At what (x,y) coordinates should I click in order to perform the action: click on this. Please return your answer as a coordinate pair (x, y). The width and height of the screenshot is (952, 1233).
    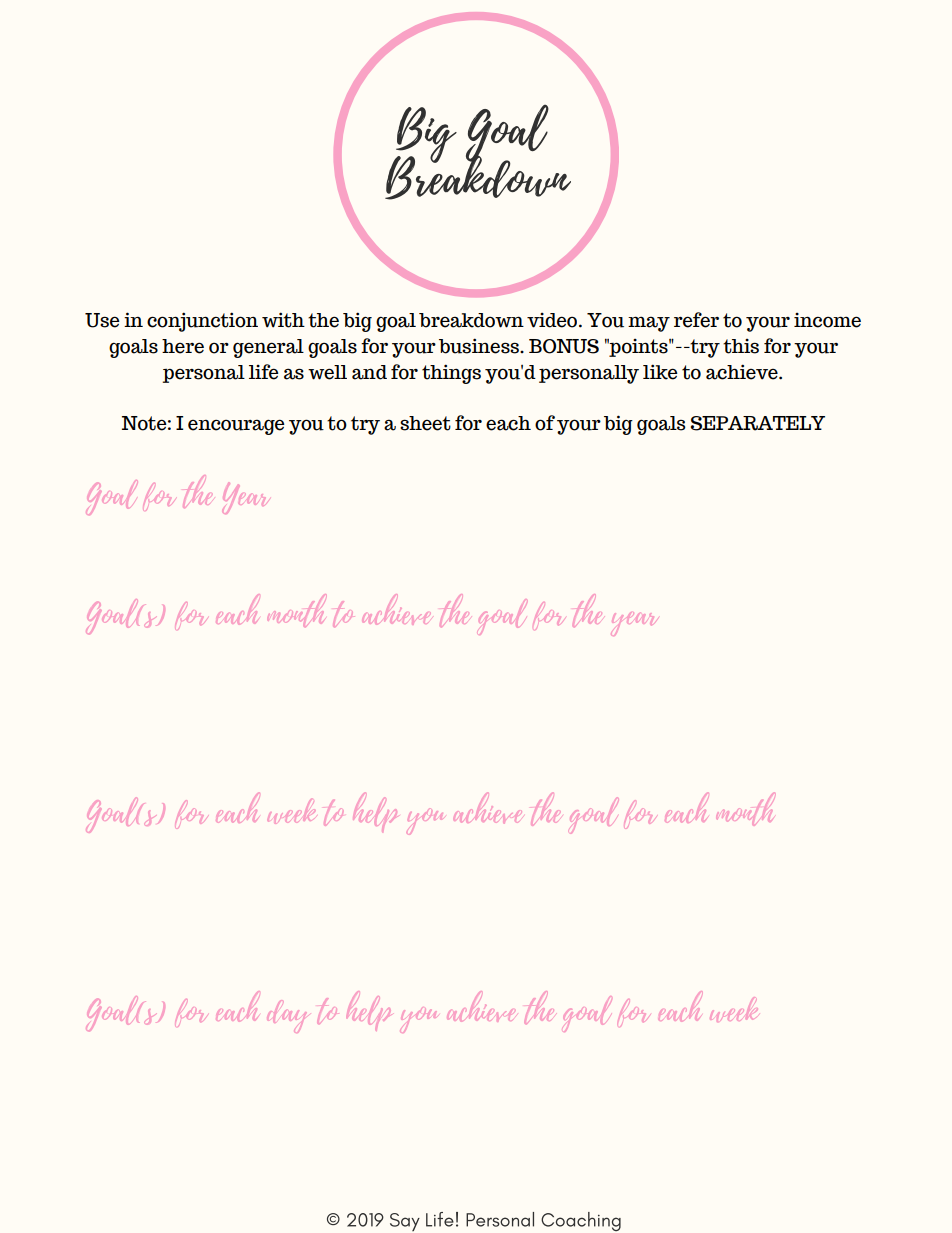
    Looking at the image, I should click on (741, 346).
